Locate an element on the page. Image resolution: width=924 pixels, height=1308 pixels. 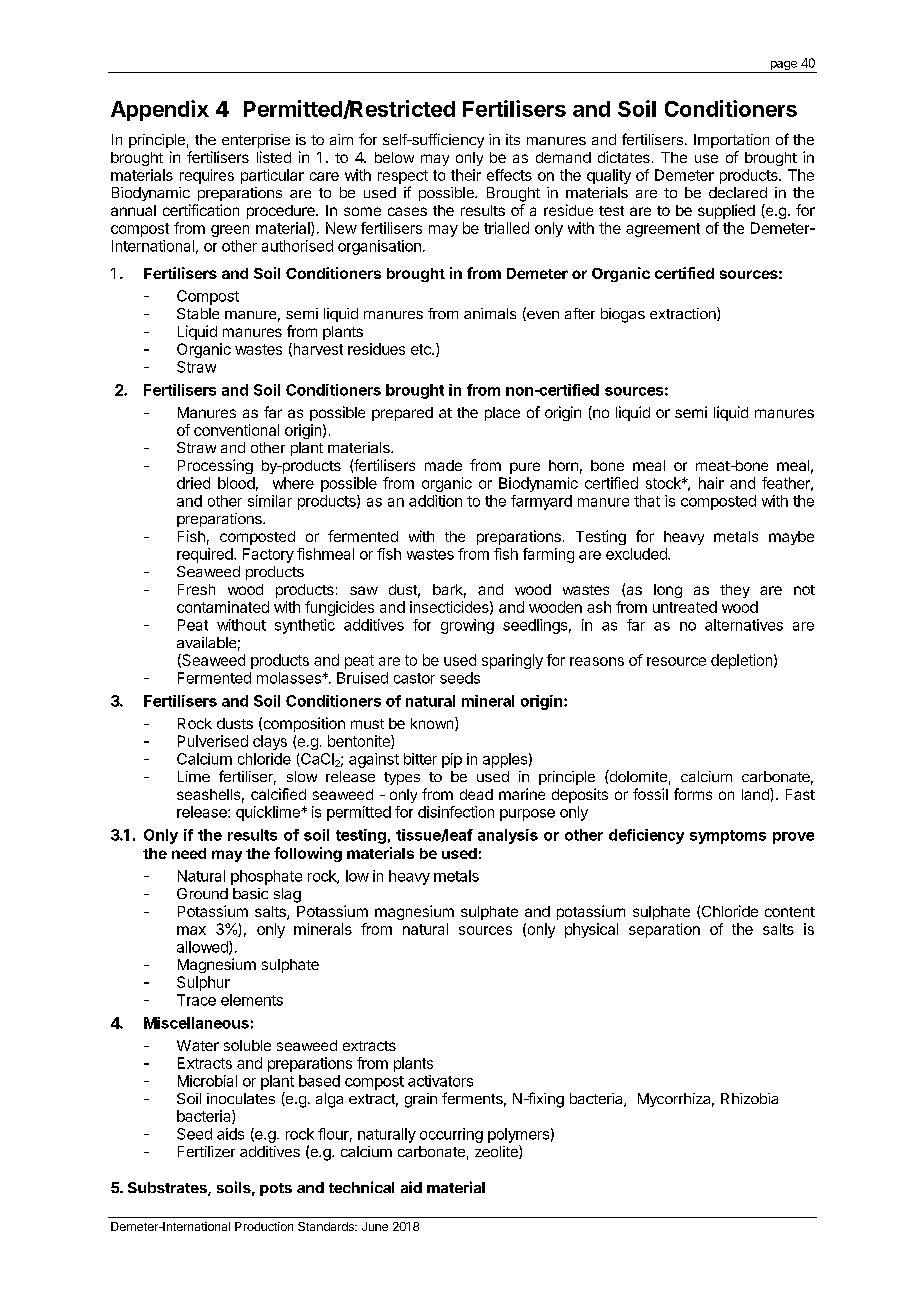
requires is located at coordinates (207, 176).
